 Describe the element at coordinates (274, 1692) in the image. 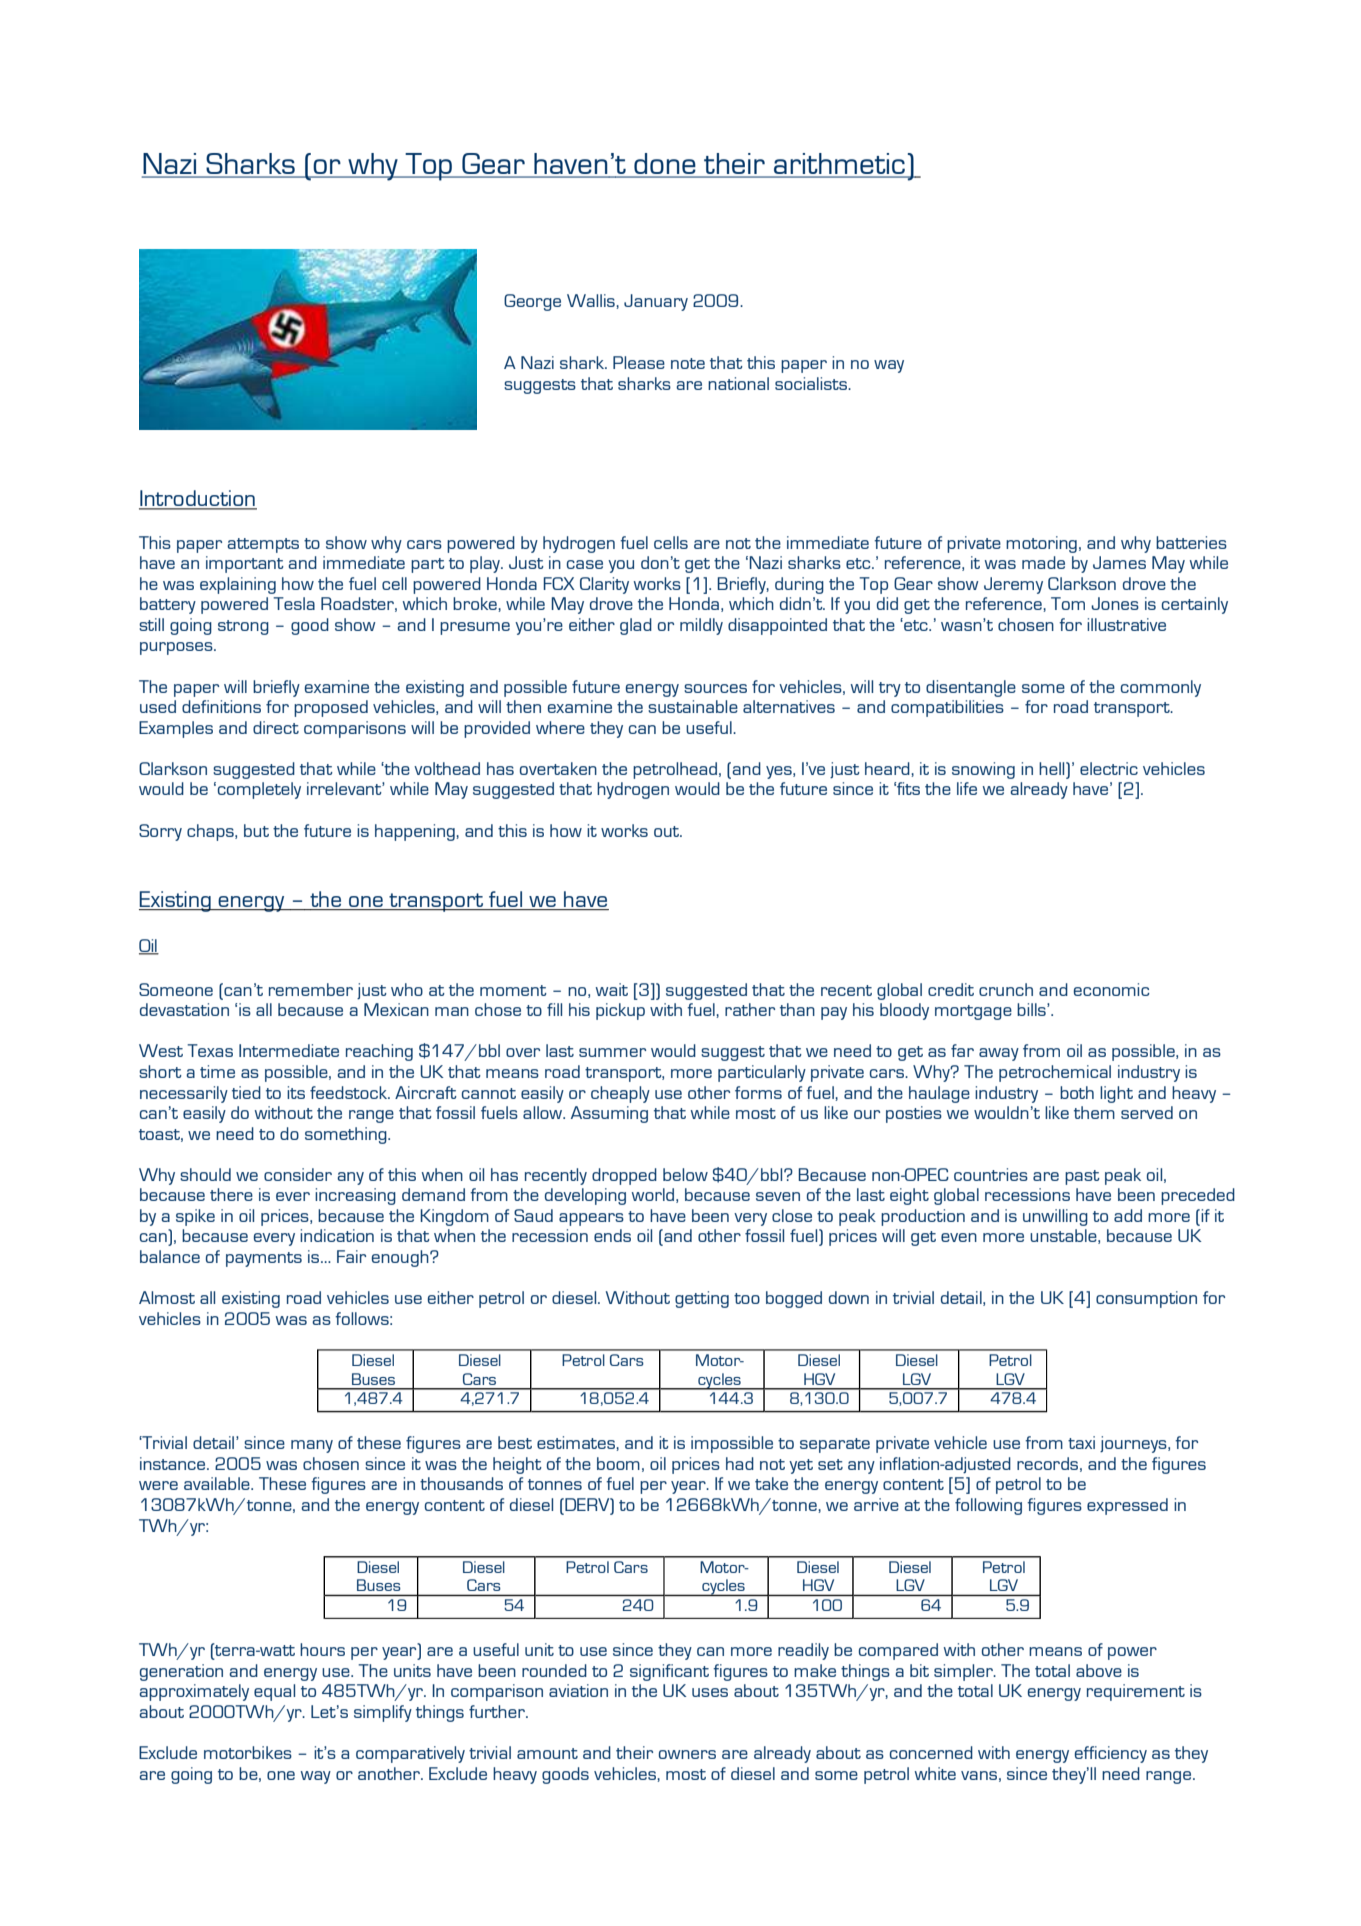

I see `equal` at that location.
